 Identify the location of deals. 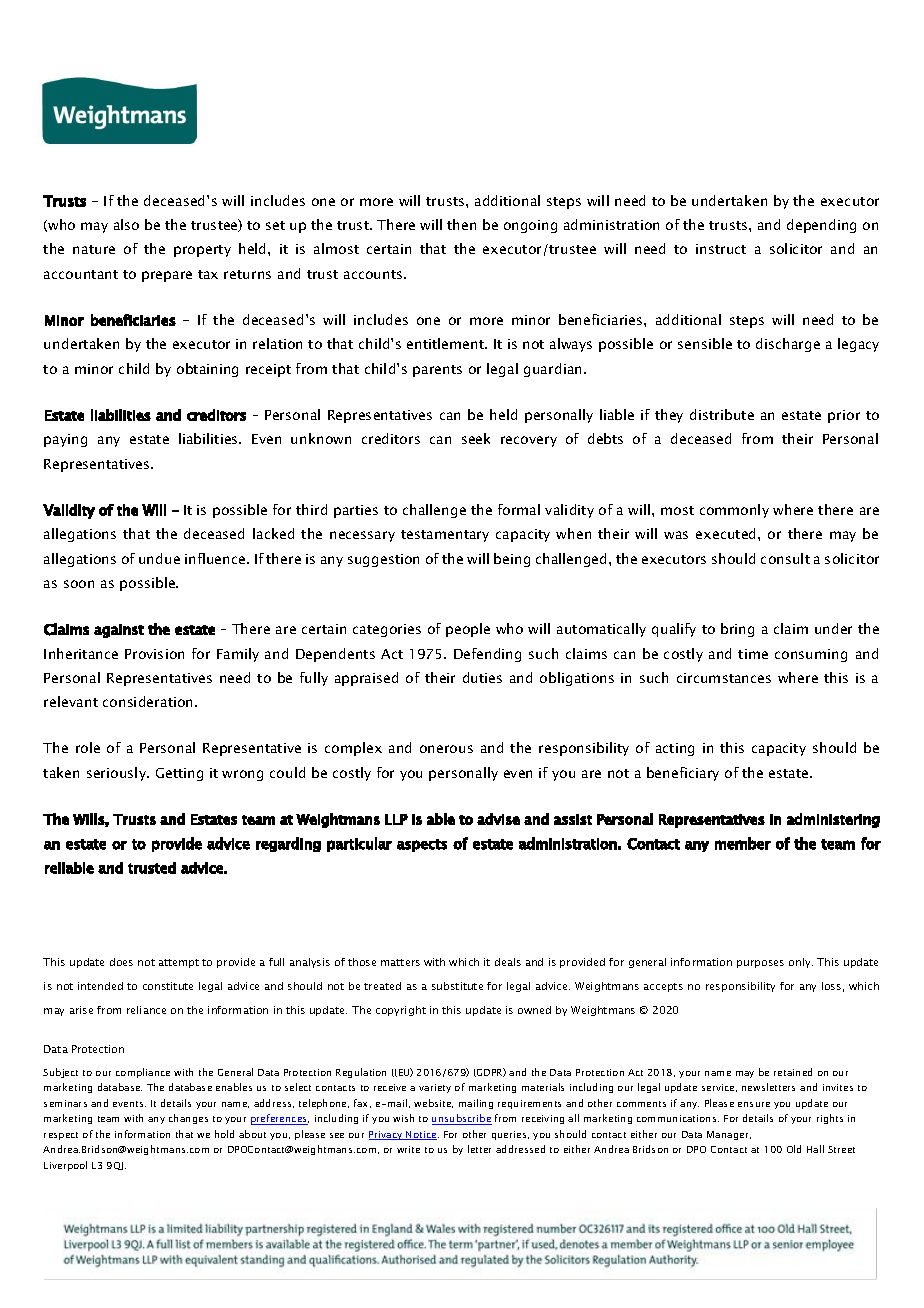
(508, 962).
